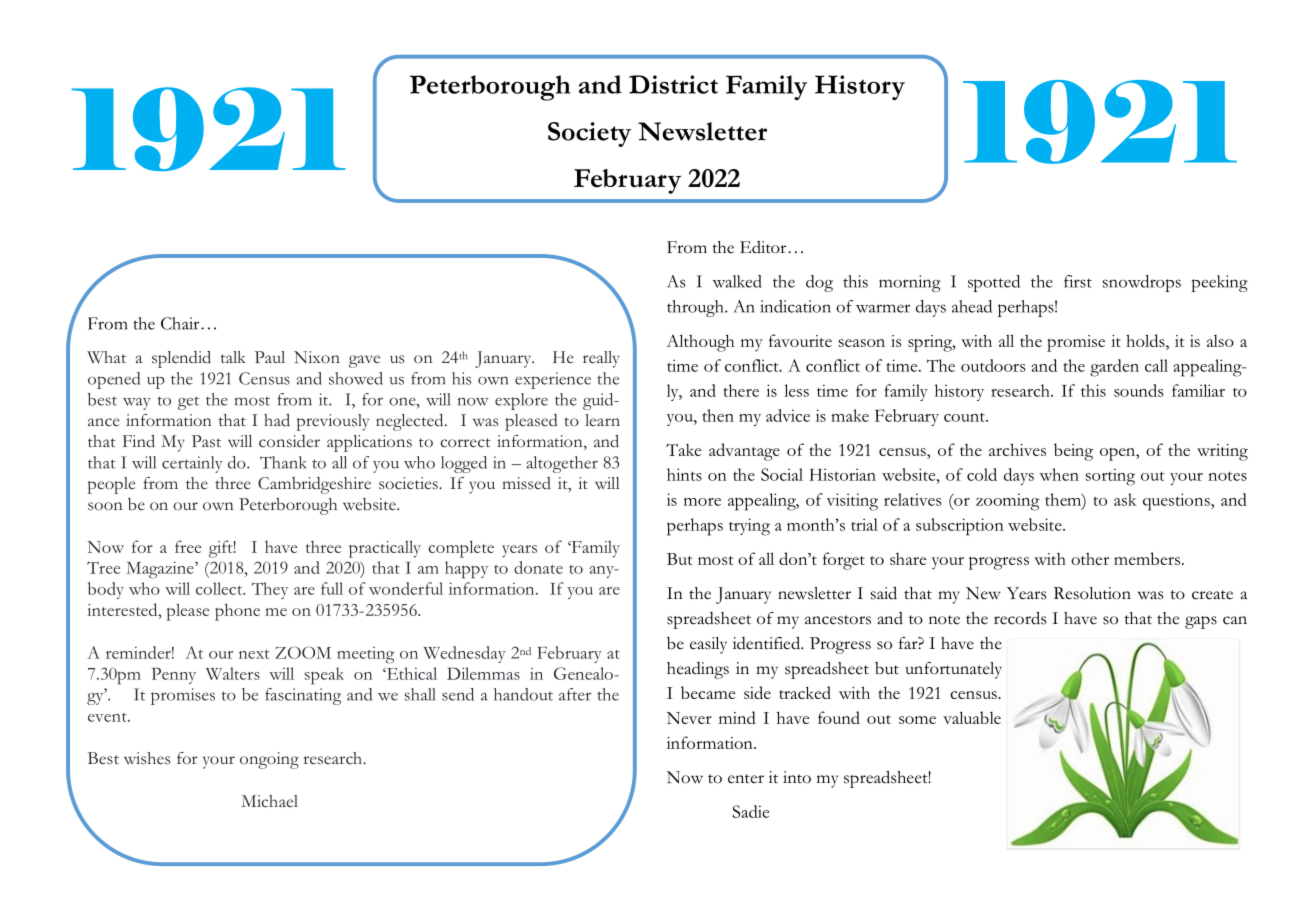  I want to click on District, so click(673, 84).
